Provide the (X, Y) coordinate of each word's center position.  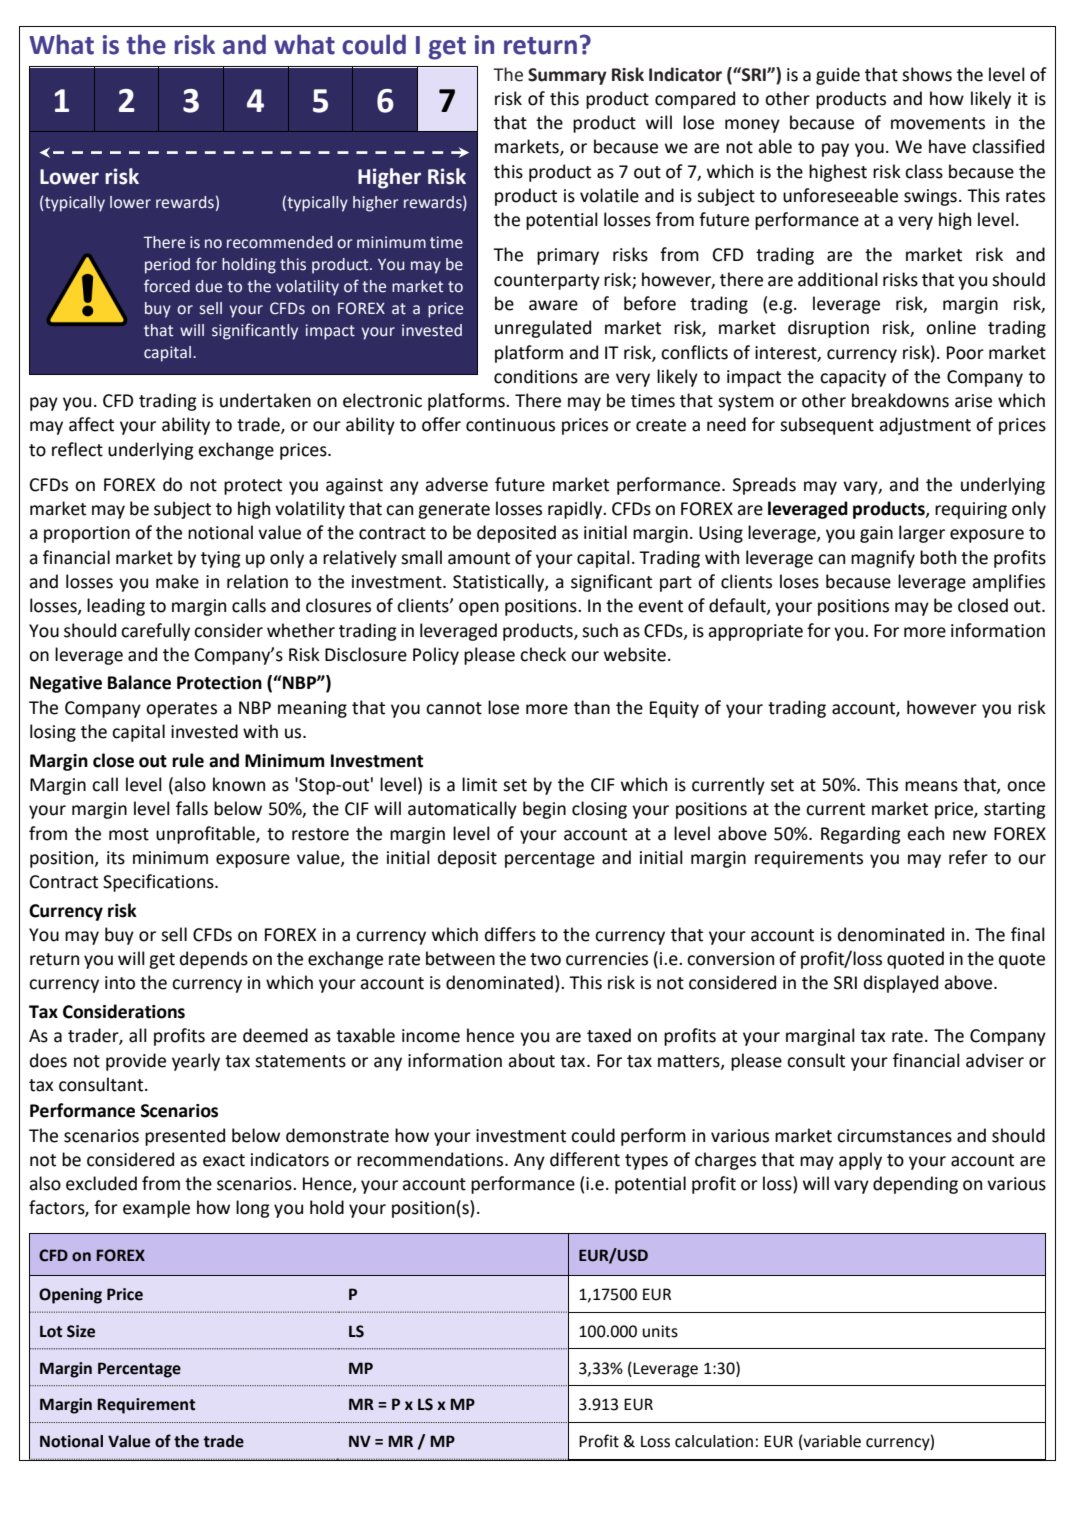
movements (938, 123)
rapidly (576, 510)
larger (922, 534)
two (545, 959)
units (660, 1331)
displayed (901, 984)
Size (81, 1331)
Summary (567, 76)
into (120, 983)
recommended (279, 242)
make (177, 581)
